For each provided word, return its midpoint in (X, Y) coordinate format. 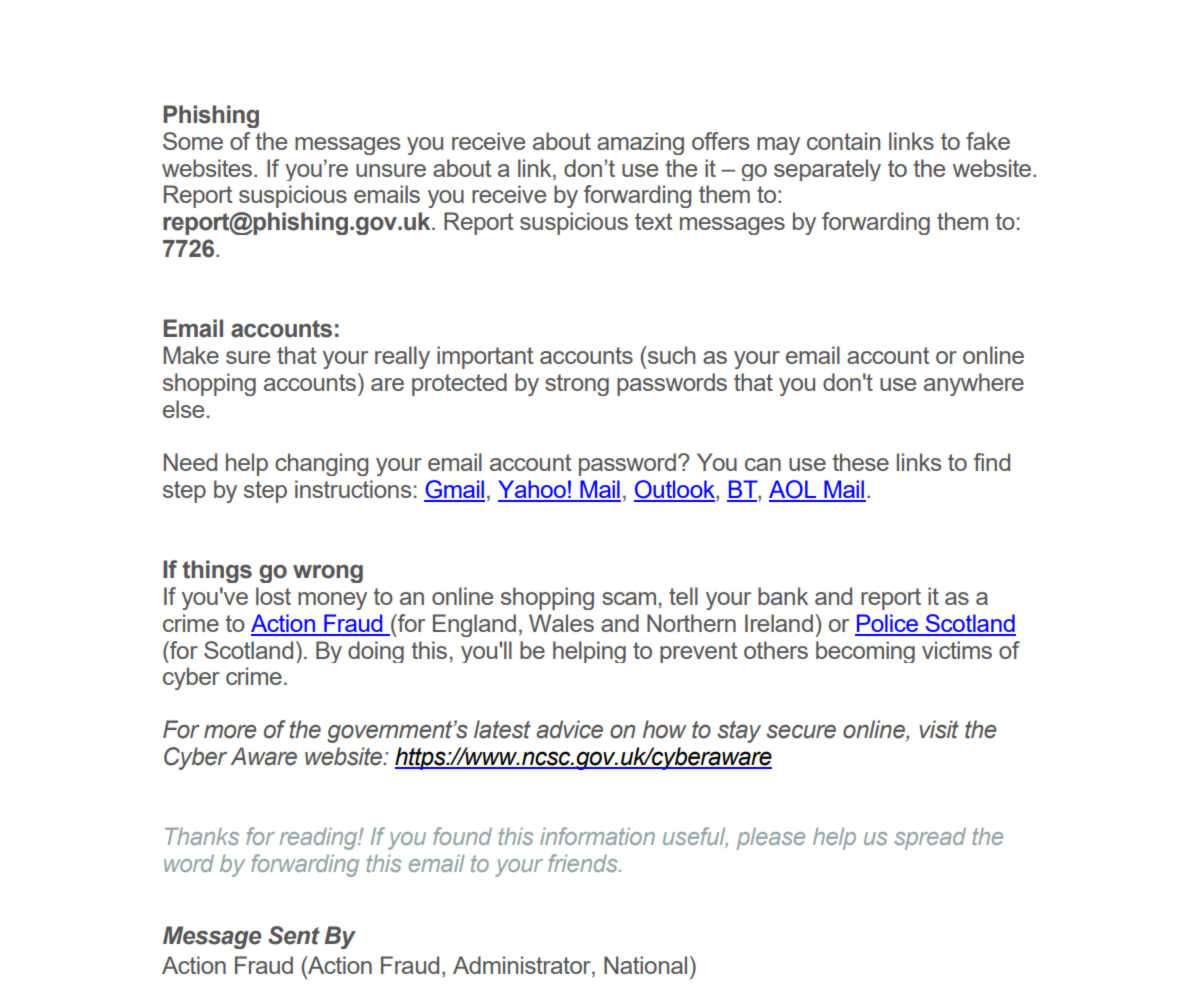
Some (193, 141)
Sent (294, 935)
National (645, 965)
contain (843, 141)
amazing (640, 143)
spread (930, 839)
